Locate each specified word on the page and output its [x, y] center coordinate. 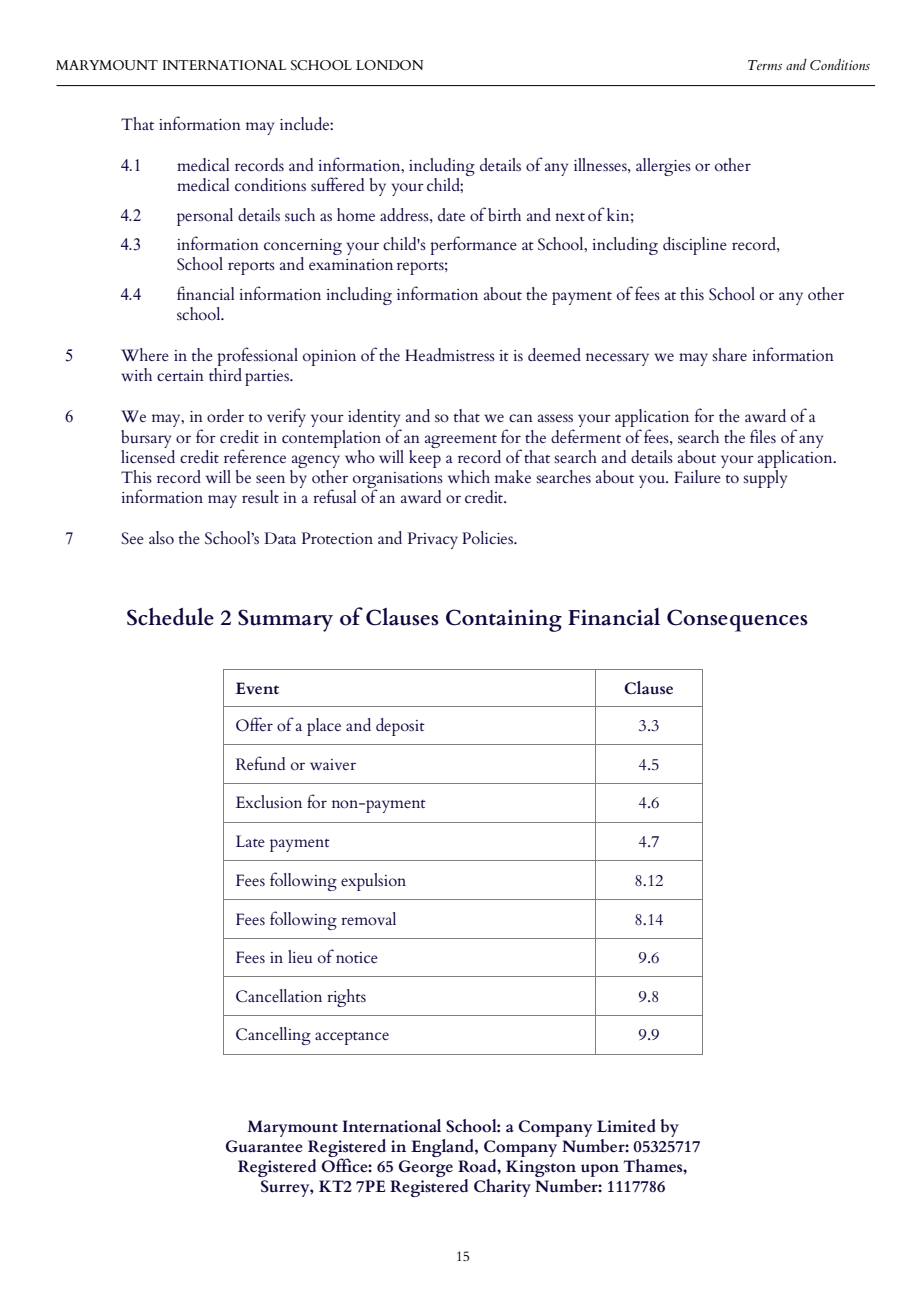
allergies [663, 167]
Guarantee [264, 1146]
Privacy [432, 540]
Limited [626, 1125]
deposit [400, 727]
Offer [254, 724]
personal [205, 217]
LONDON [389, 65]
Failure [698, 475]
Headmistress [450, 354]
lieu [300, 956]
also [161, 537]
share [730, 354]
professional [256, 358]
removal [368, 919]
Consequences [737, 620]
